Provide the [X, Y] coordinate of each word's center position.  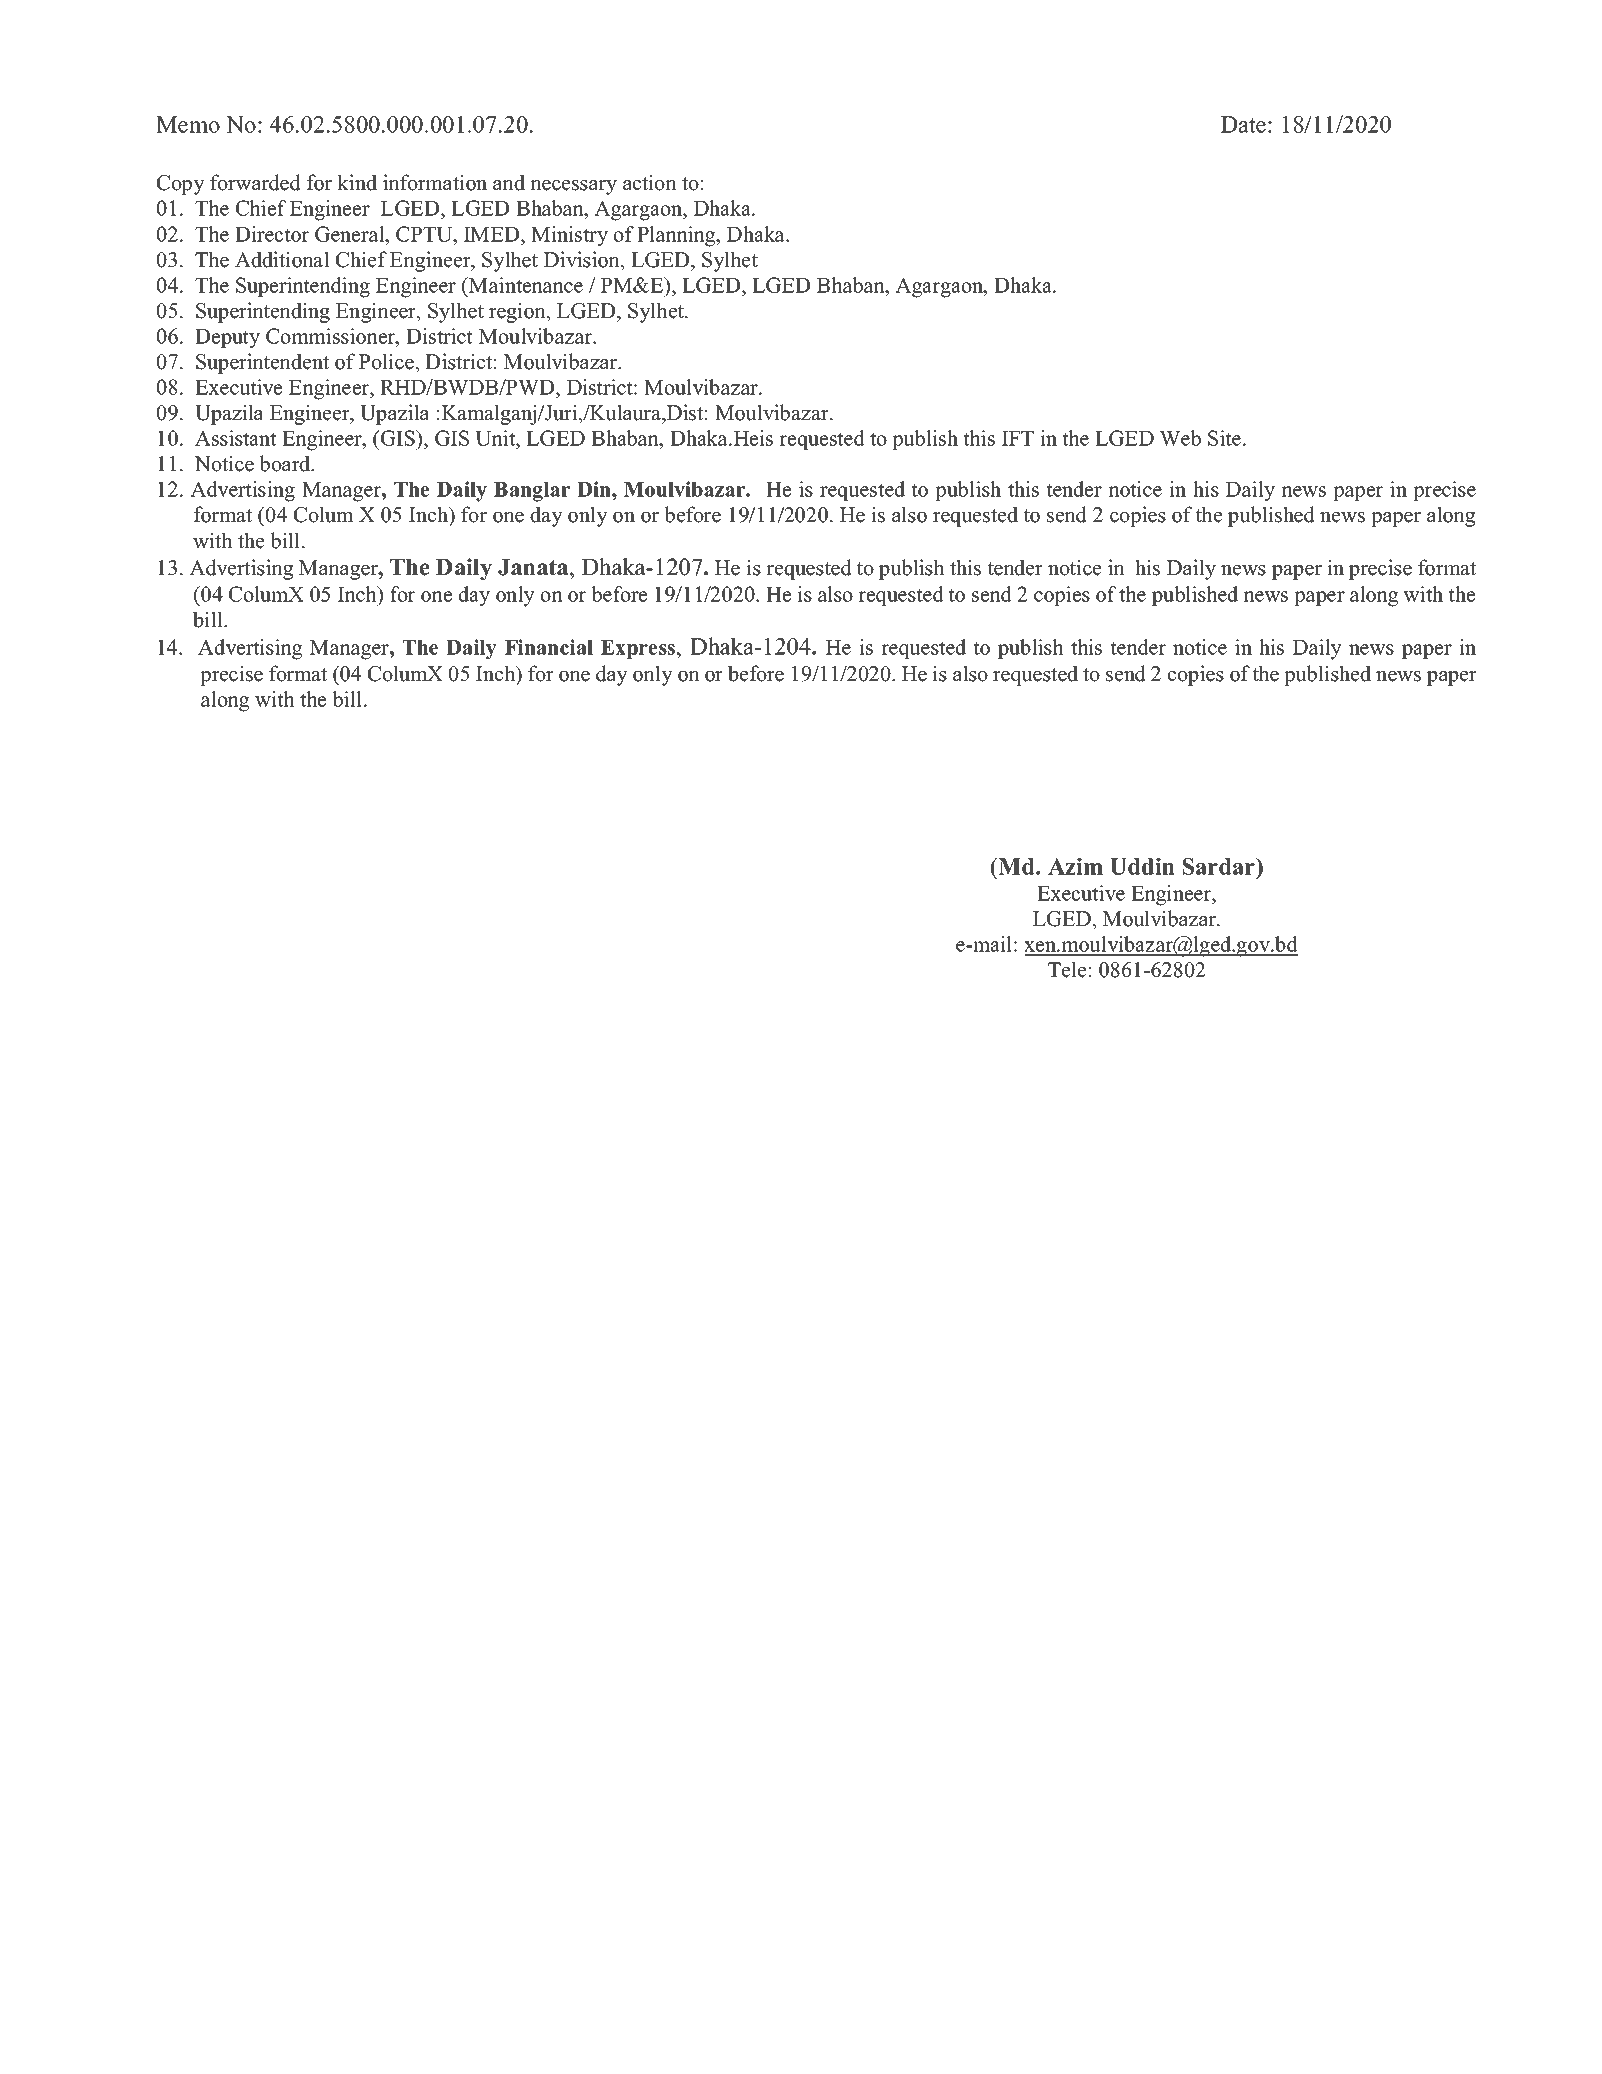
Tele [1067, 969]
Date [1245, 124]
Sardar [1220, 866]
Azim [1075, 866]
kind [357, 182]
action [650, 182]
